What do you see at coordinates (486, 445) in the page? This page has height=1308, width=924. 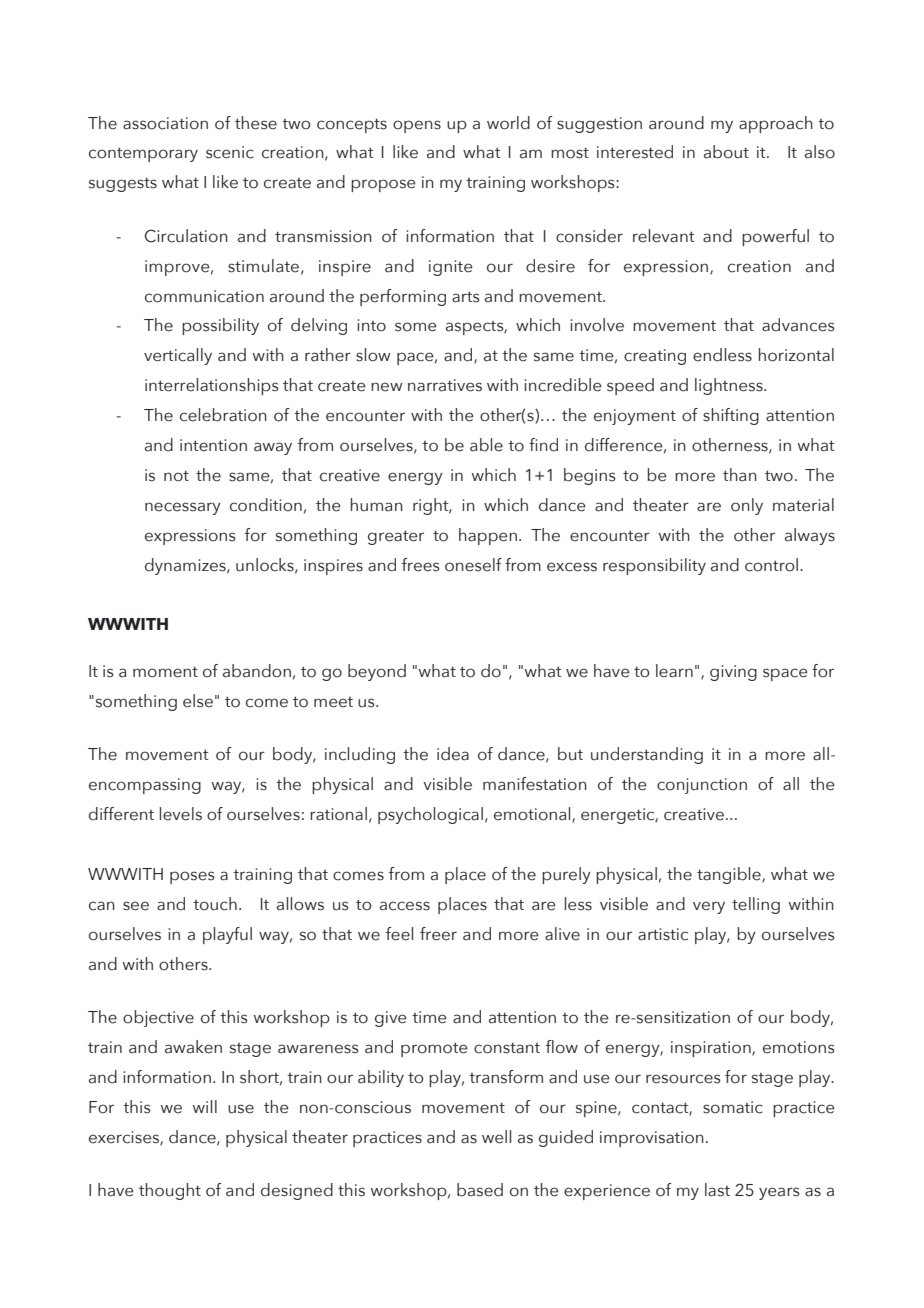 I see `able` at bounding box center [486, 445].
